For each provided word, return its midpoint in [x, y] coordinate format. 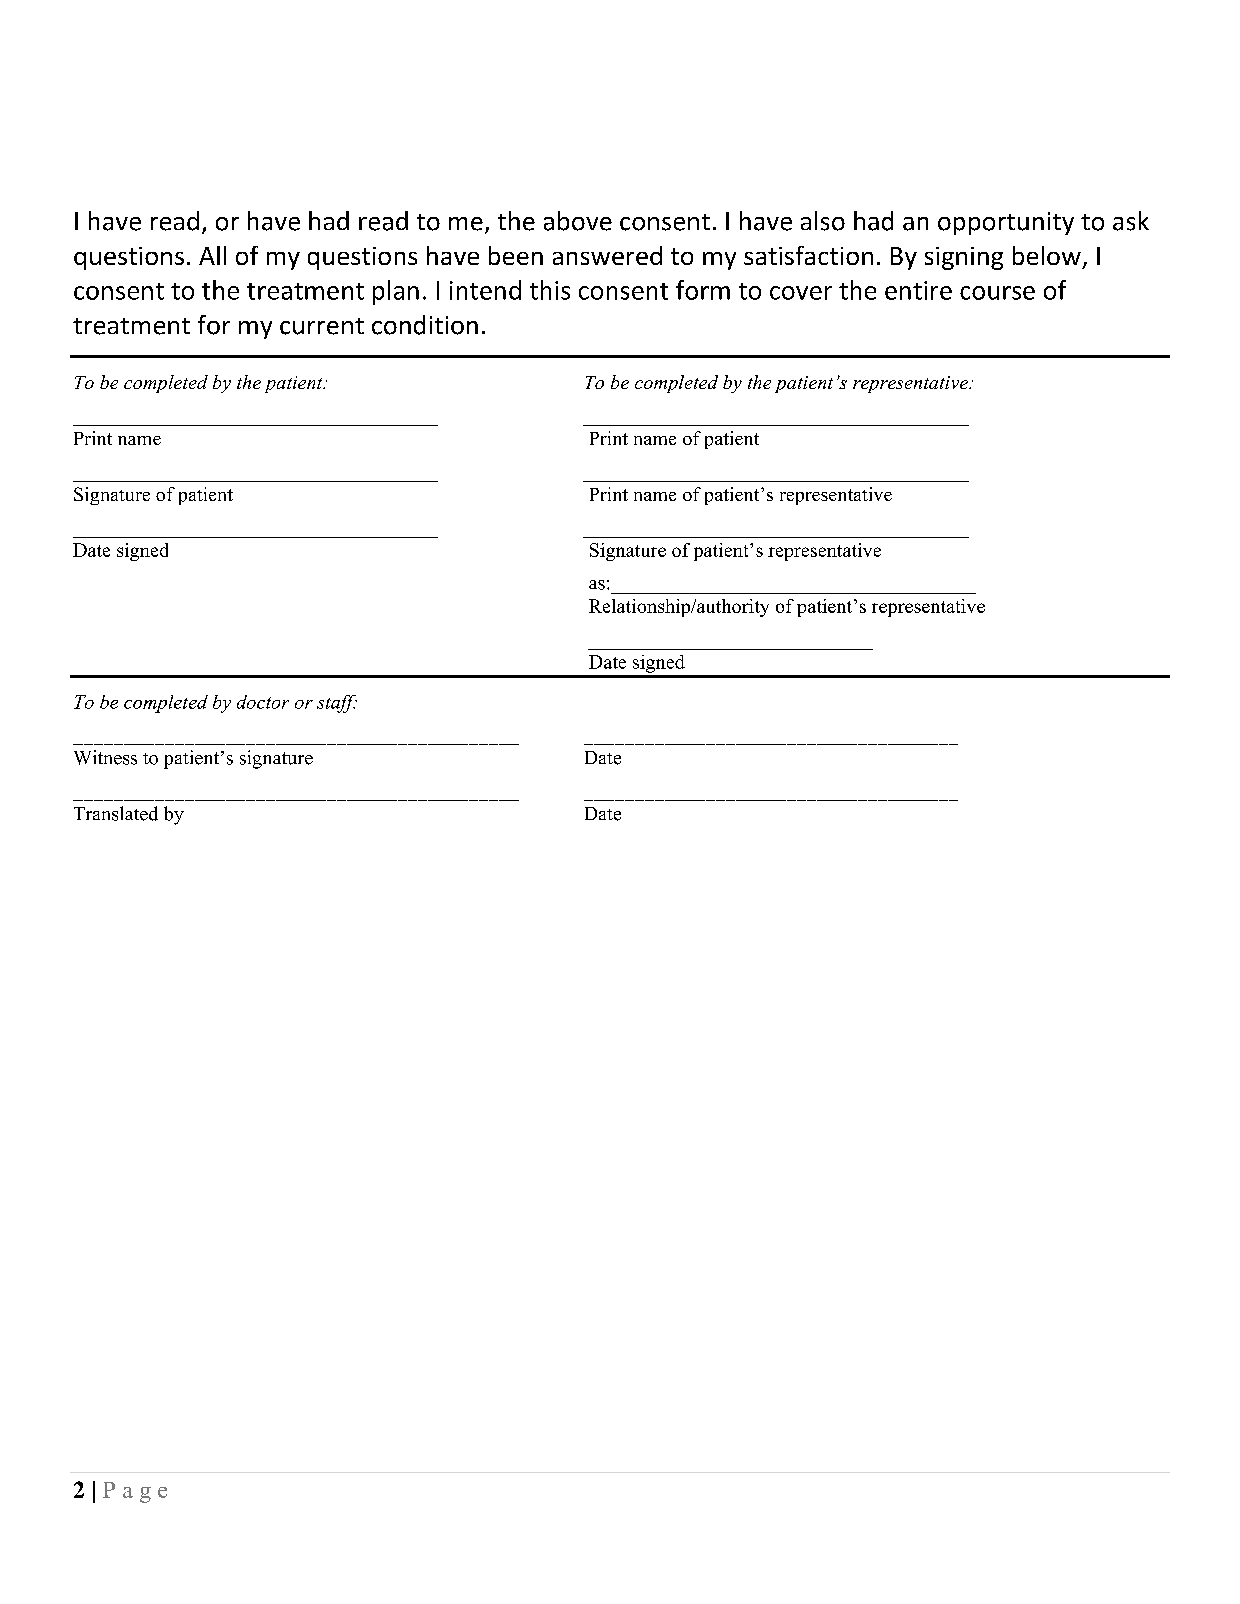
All [212, 255]
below [1047, 255]
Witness [105, 757]
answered [607, 255]
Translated [116, 813]
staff [337, 704]
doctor [263, 702]
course [997, 293]
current [322, 326]
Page [135, 1492]
